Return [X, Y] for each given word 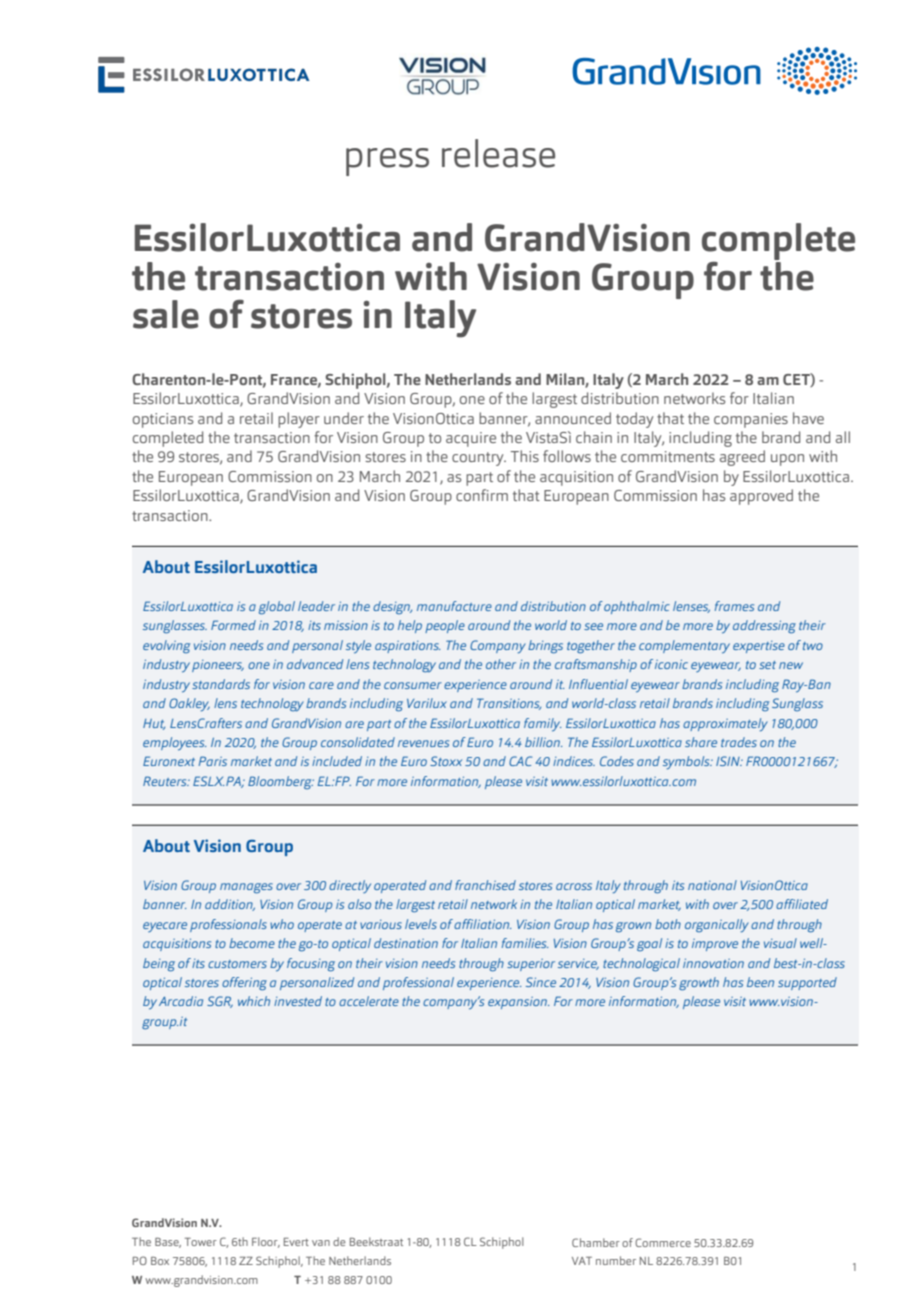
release [498, 153]
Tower [201, 1242]
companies [751, 420]
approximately [725, 724]
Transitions [509, 704]
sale [166, 314]
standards [221, 684]
